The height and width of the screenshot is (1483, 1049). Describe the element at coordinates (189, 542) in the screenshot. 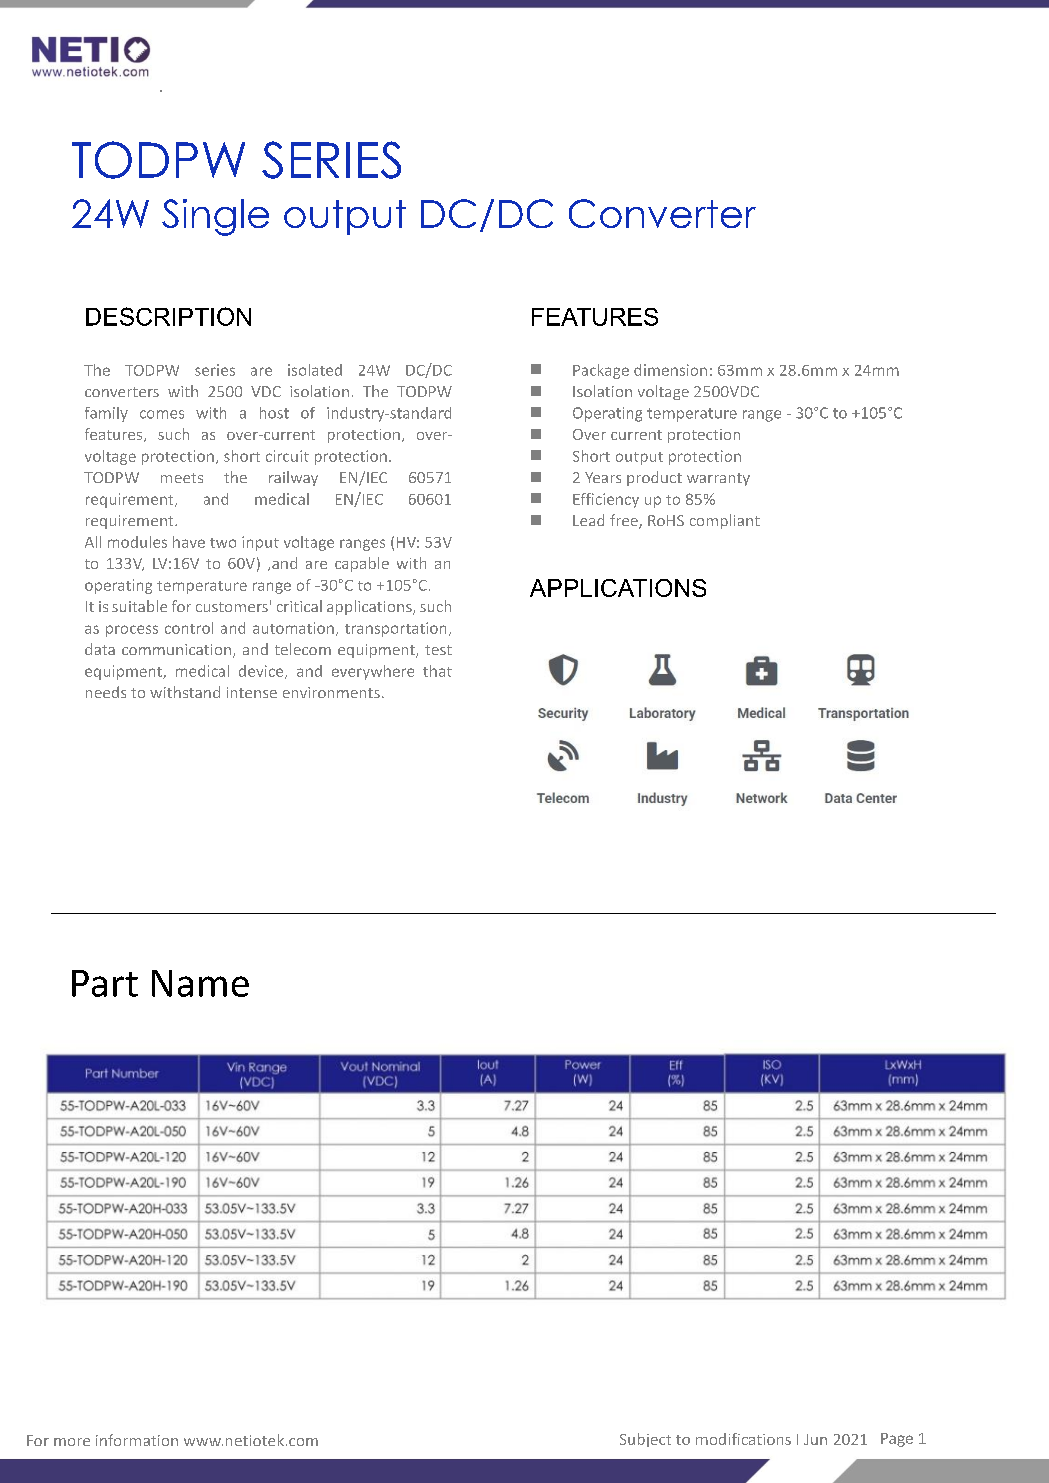

I see `have` at that location.
